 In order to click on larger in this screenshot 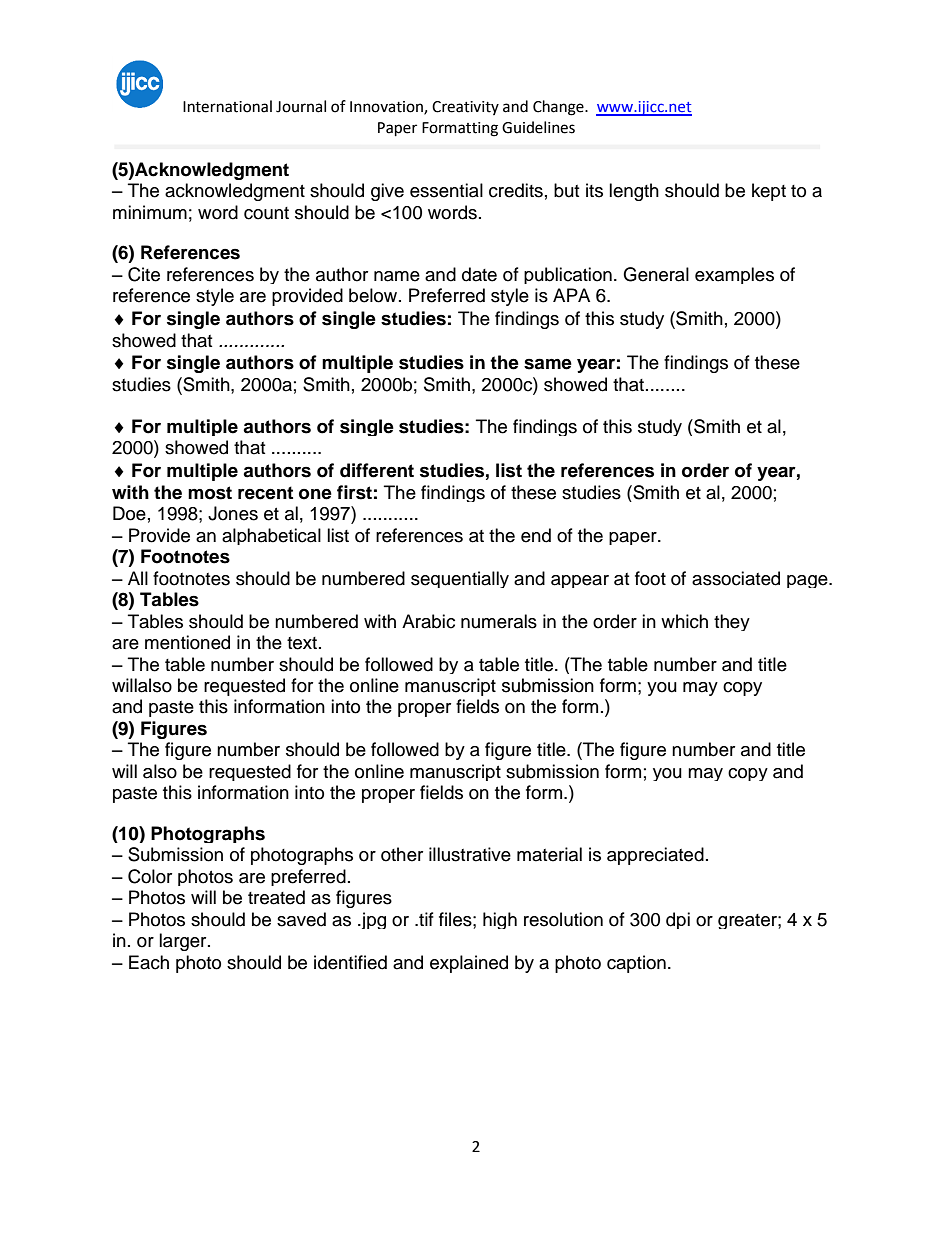, I will do `click(184, 942)`.
